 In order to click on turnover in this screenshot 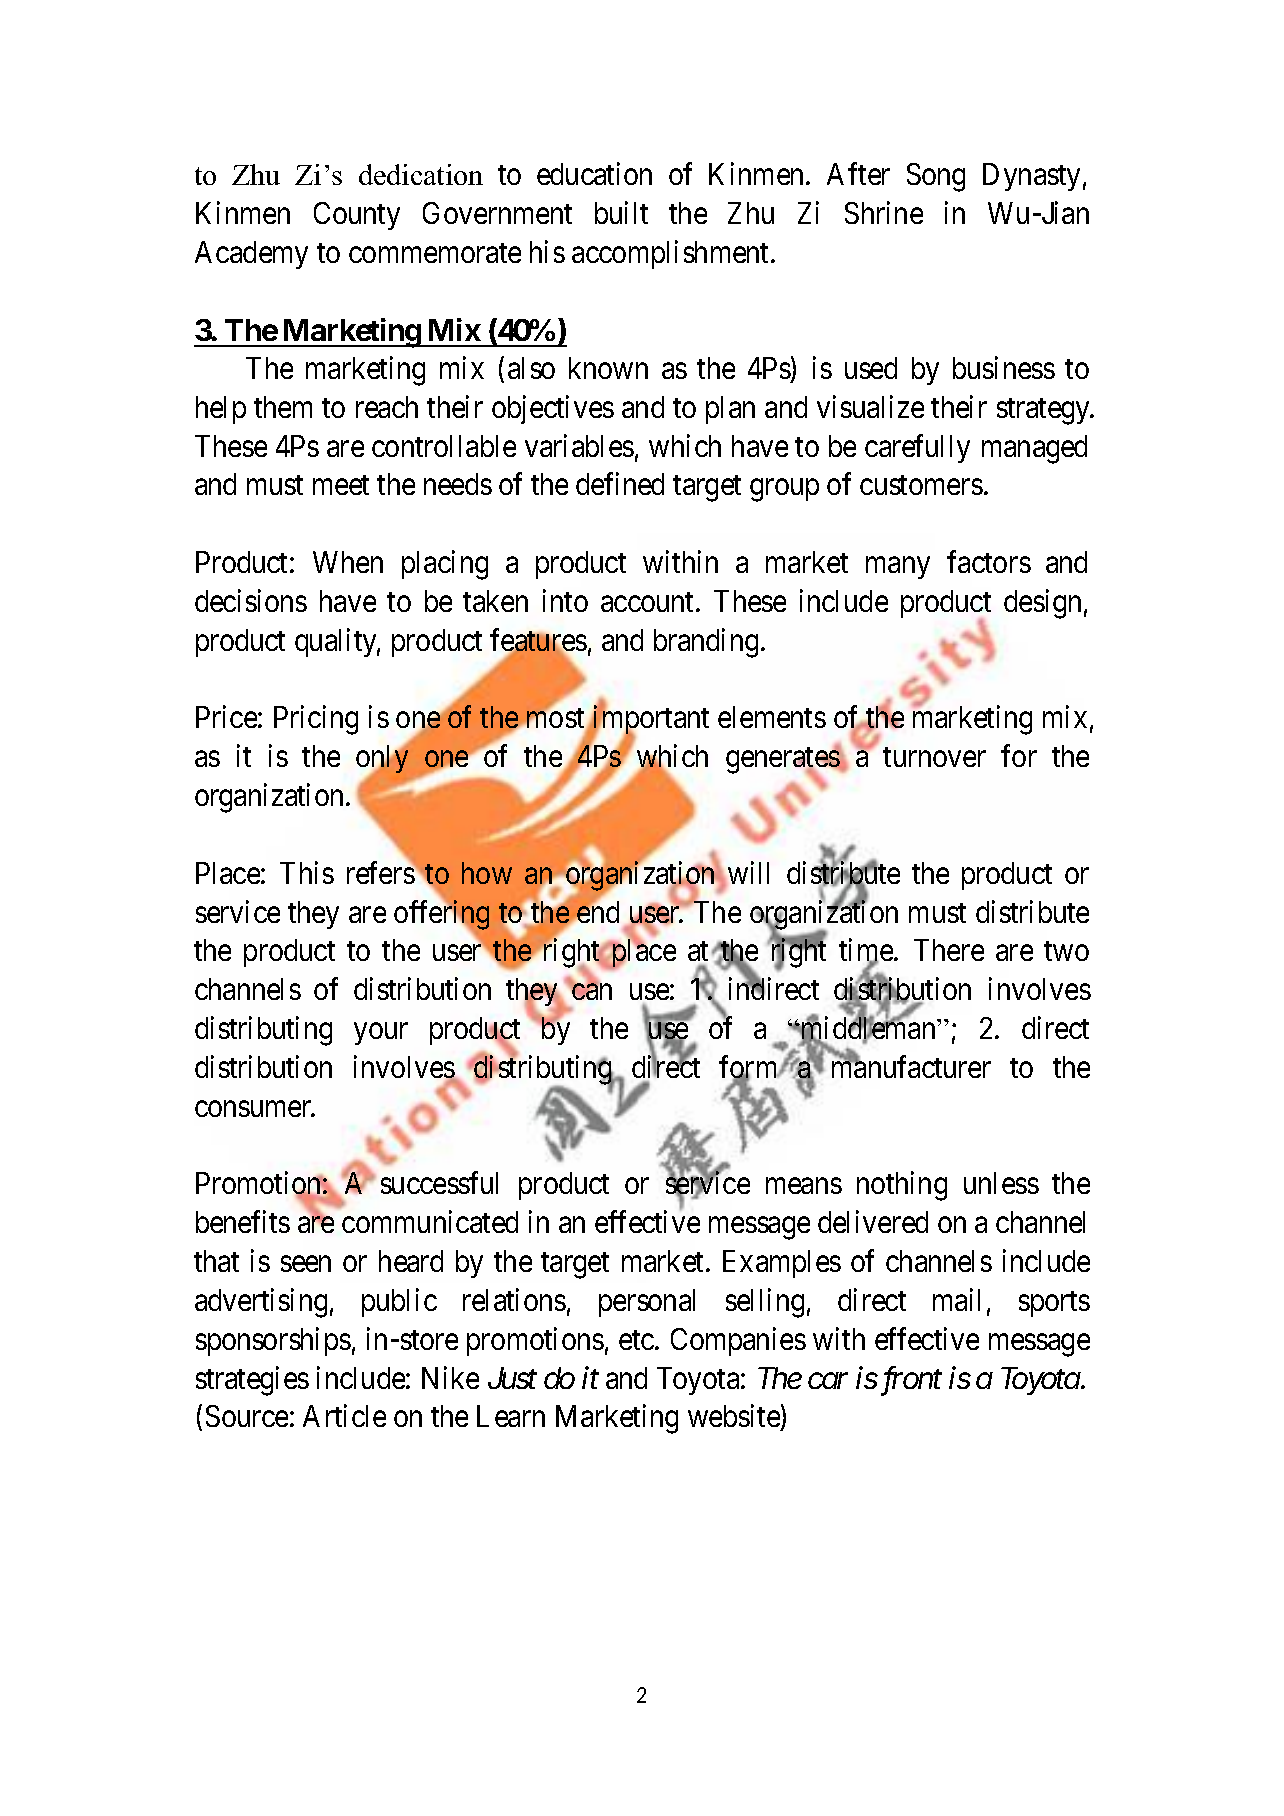, I will do `click(934, 757)`.
